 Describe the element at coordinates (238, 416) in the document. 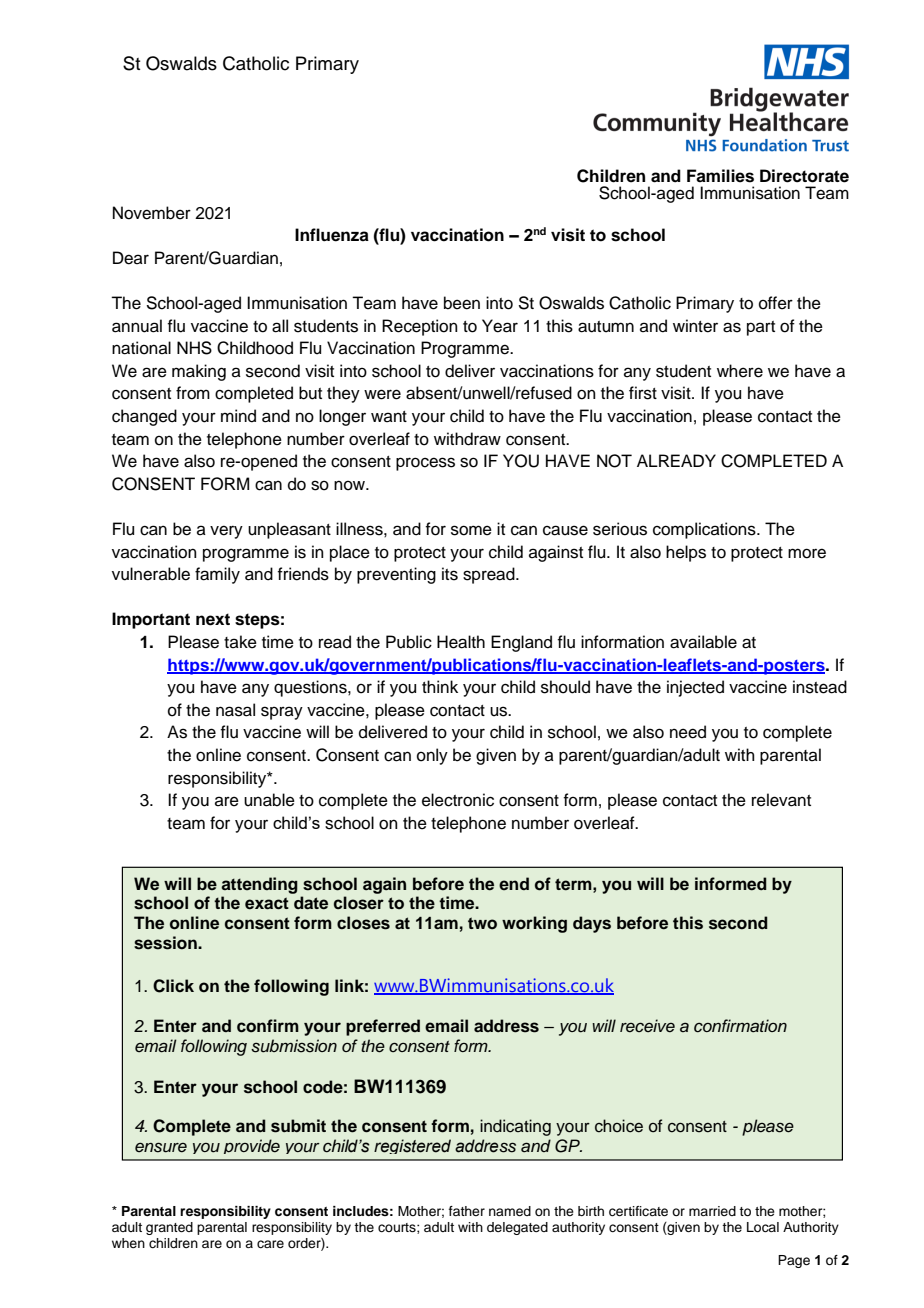

I see `mind` at that location.
